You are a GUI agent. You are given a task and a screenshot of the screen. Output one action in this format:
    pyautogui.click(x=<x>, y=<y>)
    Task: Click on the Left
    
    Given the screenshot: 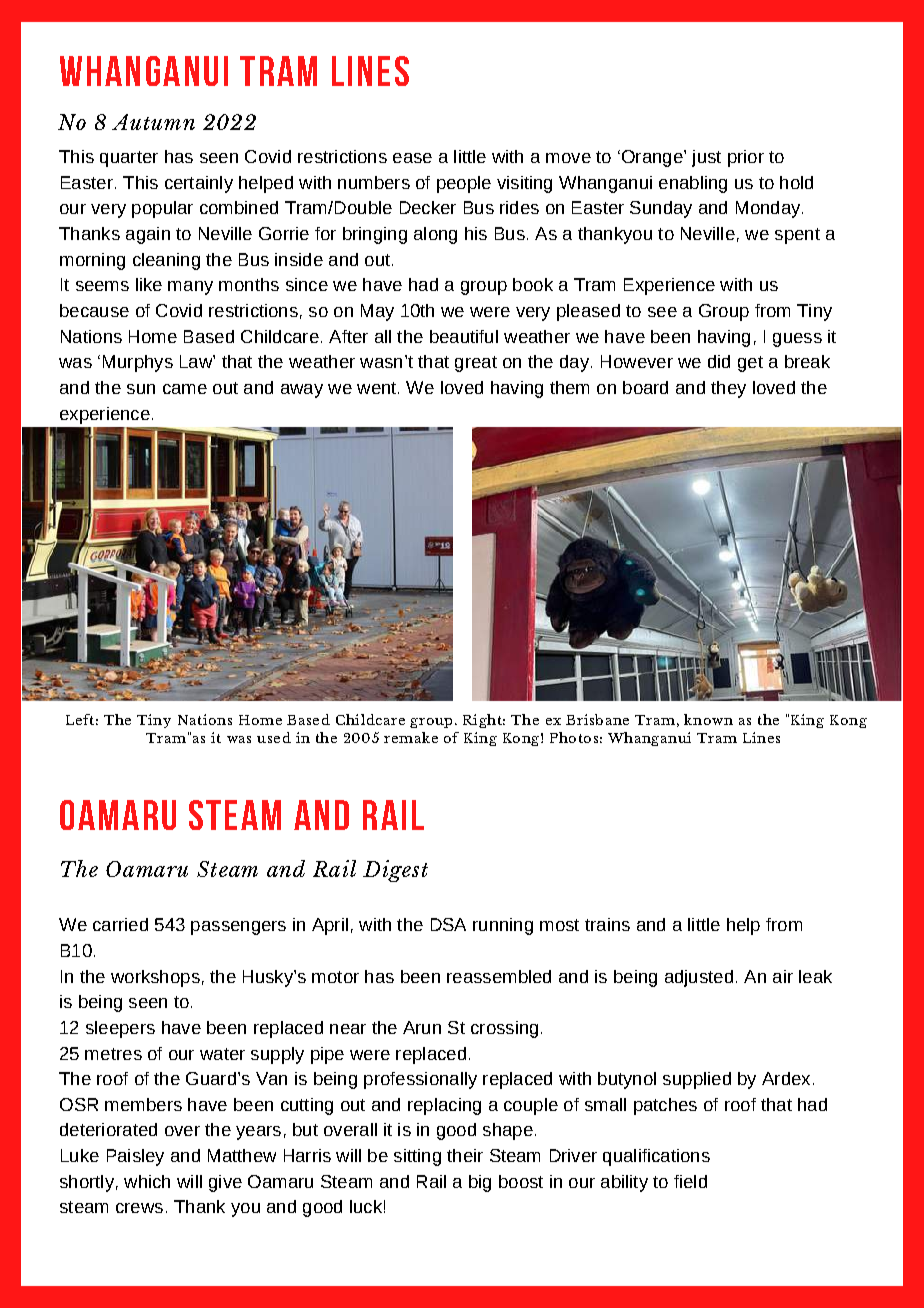 What is the action you would take?
    pyautogui.click(x=80, y=719)
